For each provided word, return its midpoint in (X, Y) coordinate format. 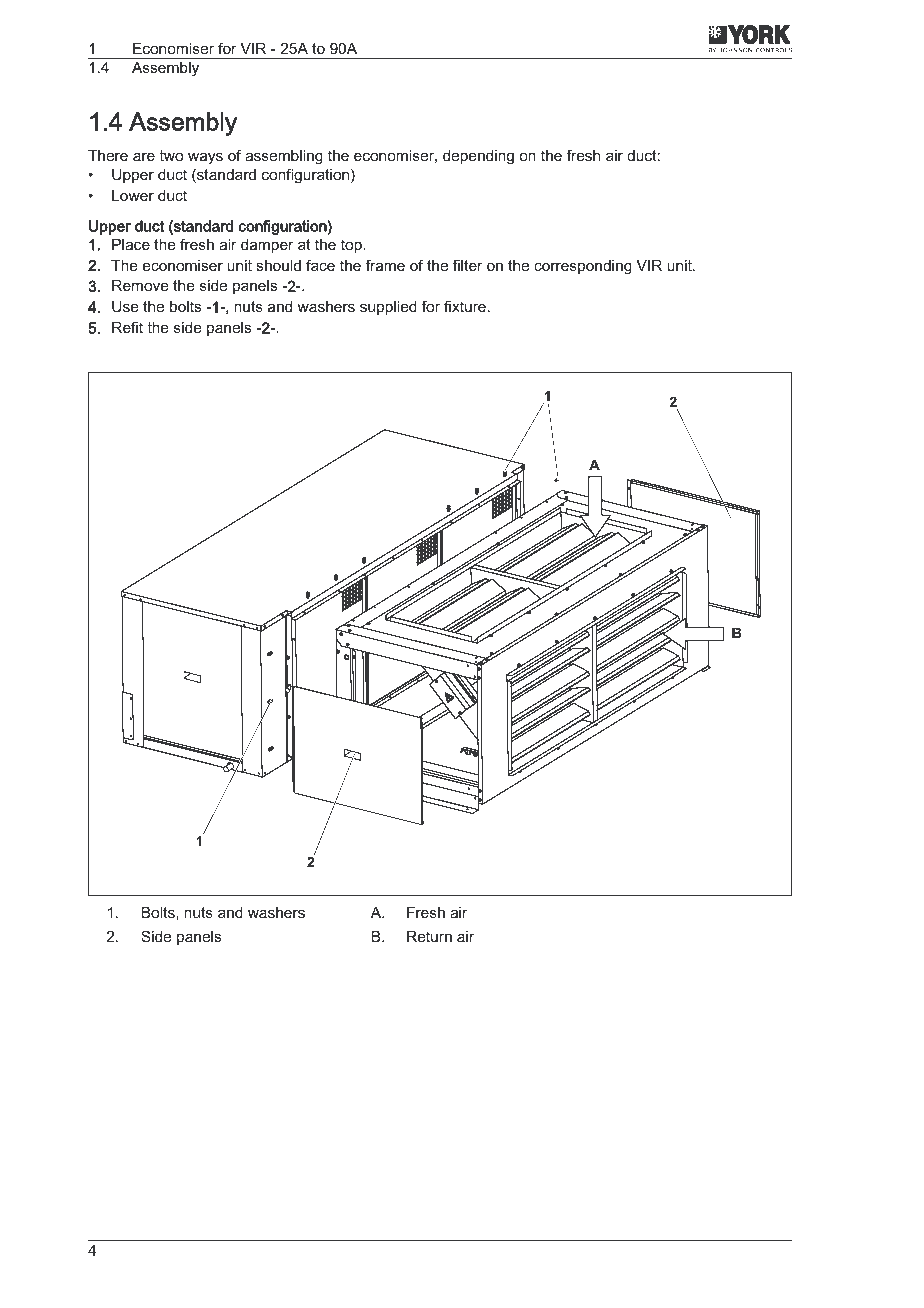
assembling (284, 157)
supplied (388, 308)
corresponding (583, 267)
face (320, 265)
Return (429, 936)
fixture (465, 306)
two (171, 155)
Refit (127, 327)
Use (125, 306)
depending (478, 157)
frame (385, 265)
